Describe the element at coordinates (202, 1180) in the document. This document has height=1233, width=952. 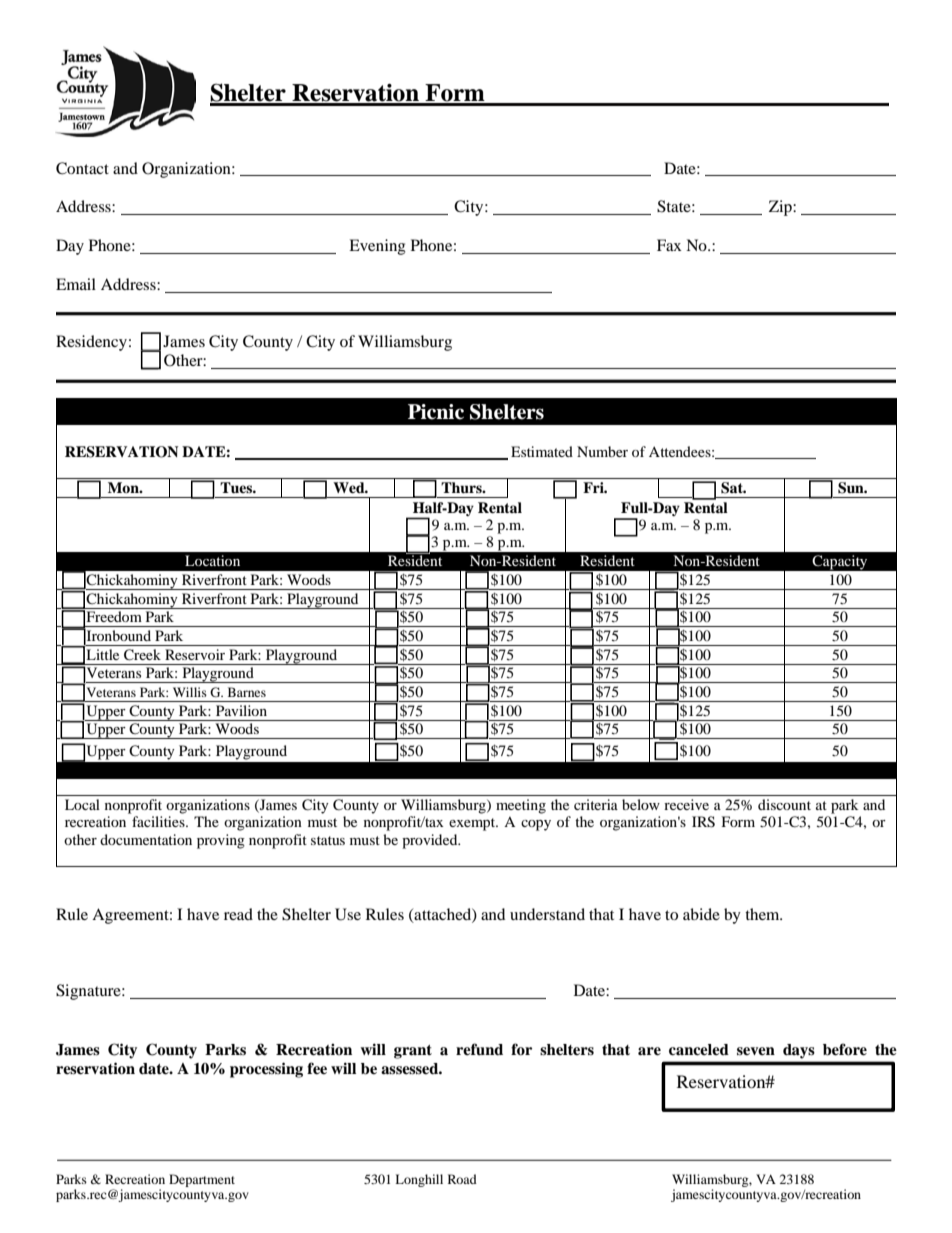
I see `Department` at that location.
